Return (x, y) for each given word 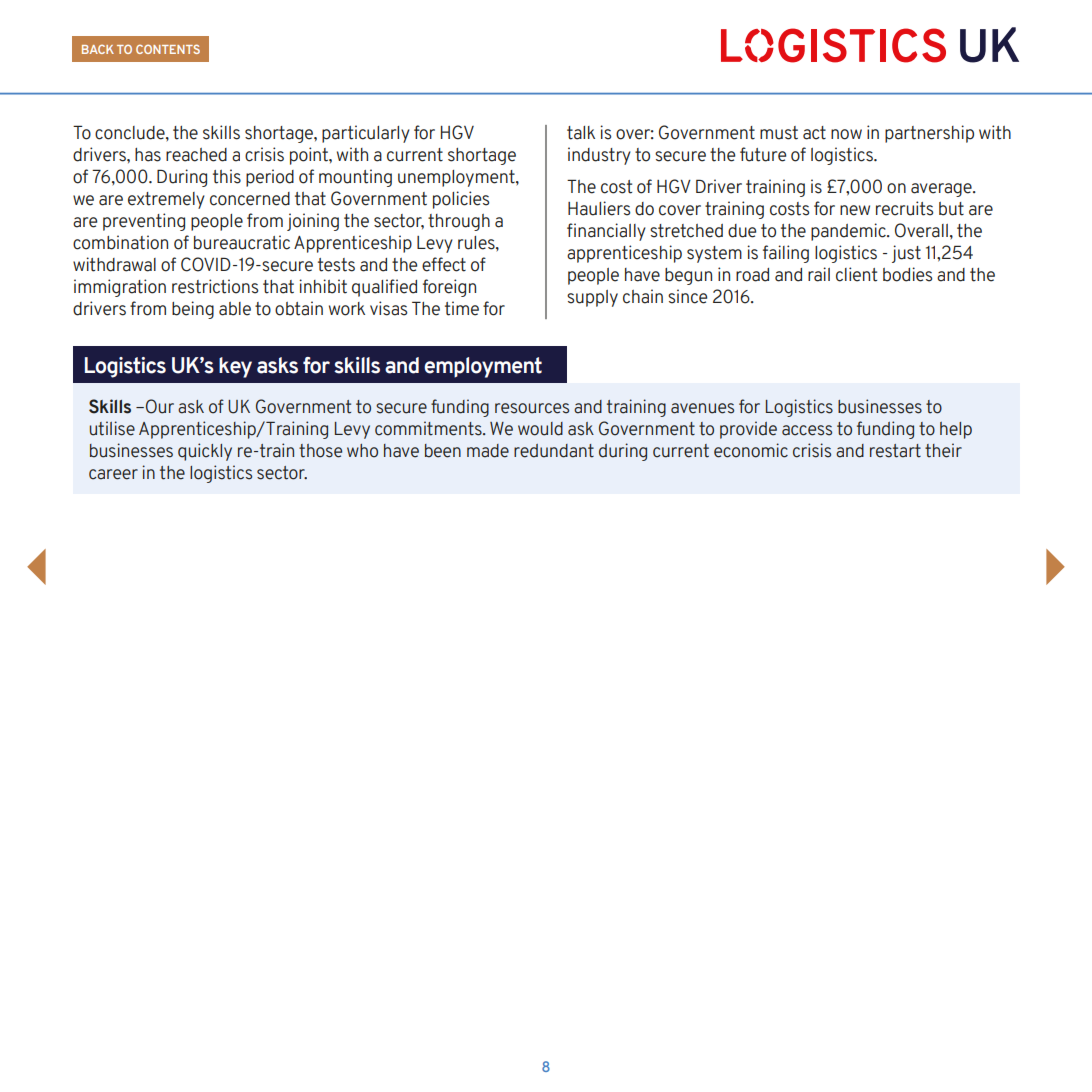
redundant (554, 451)
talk (581, 133)
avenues (702, 408)
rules (477, 243)
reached (196, 155)
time (462, 308)
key (235, 367)
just (906, 254)
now (846, 134)
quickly (205, 452)
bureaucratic (242, 242)
